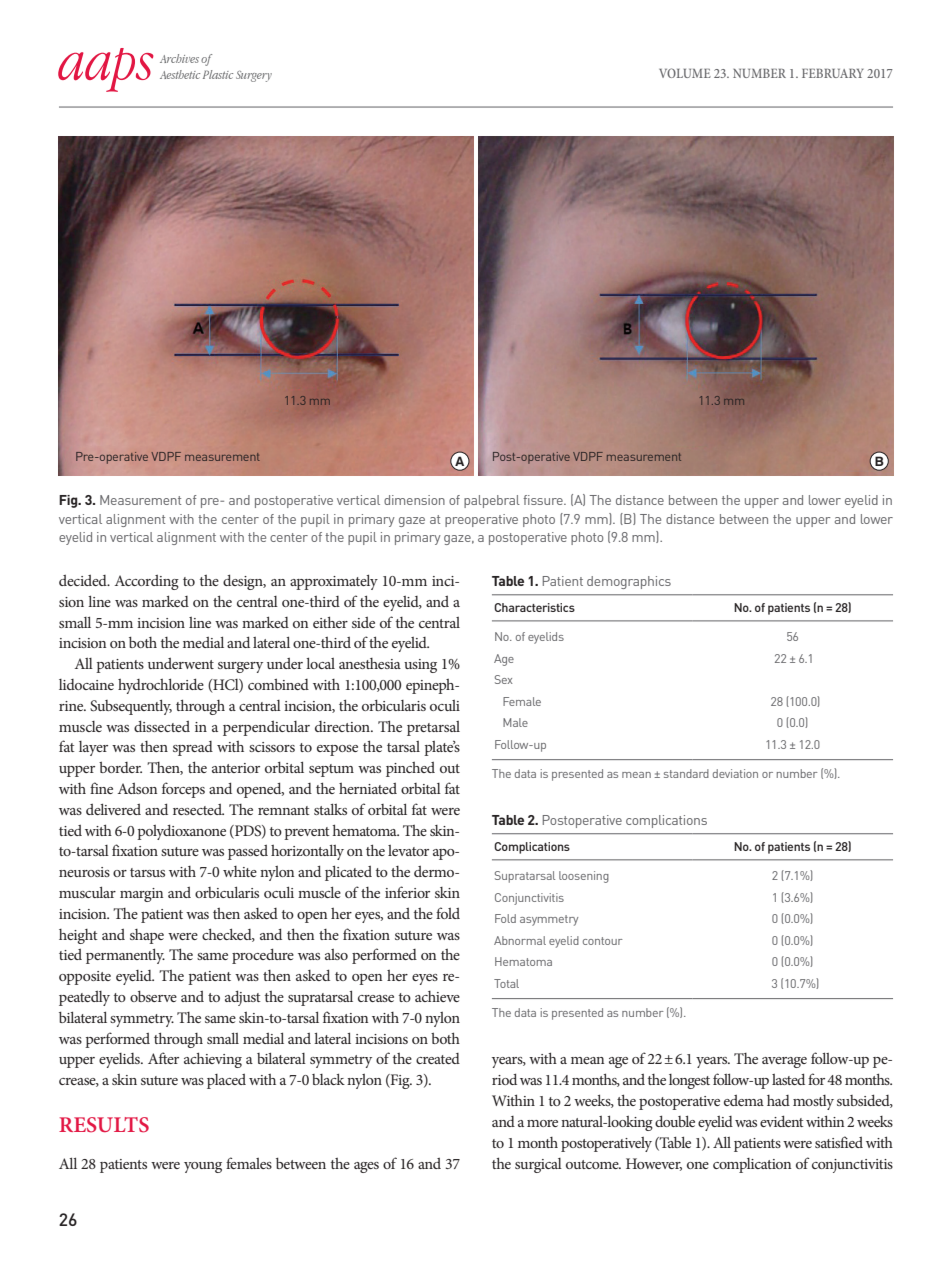 The height and width of the screenshot is (1270, 952). I want to click on Characteristics, so click(534, 607).
